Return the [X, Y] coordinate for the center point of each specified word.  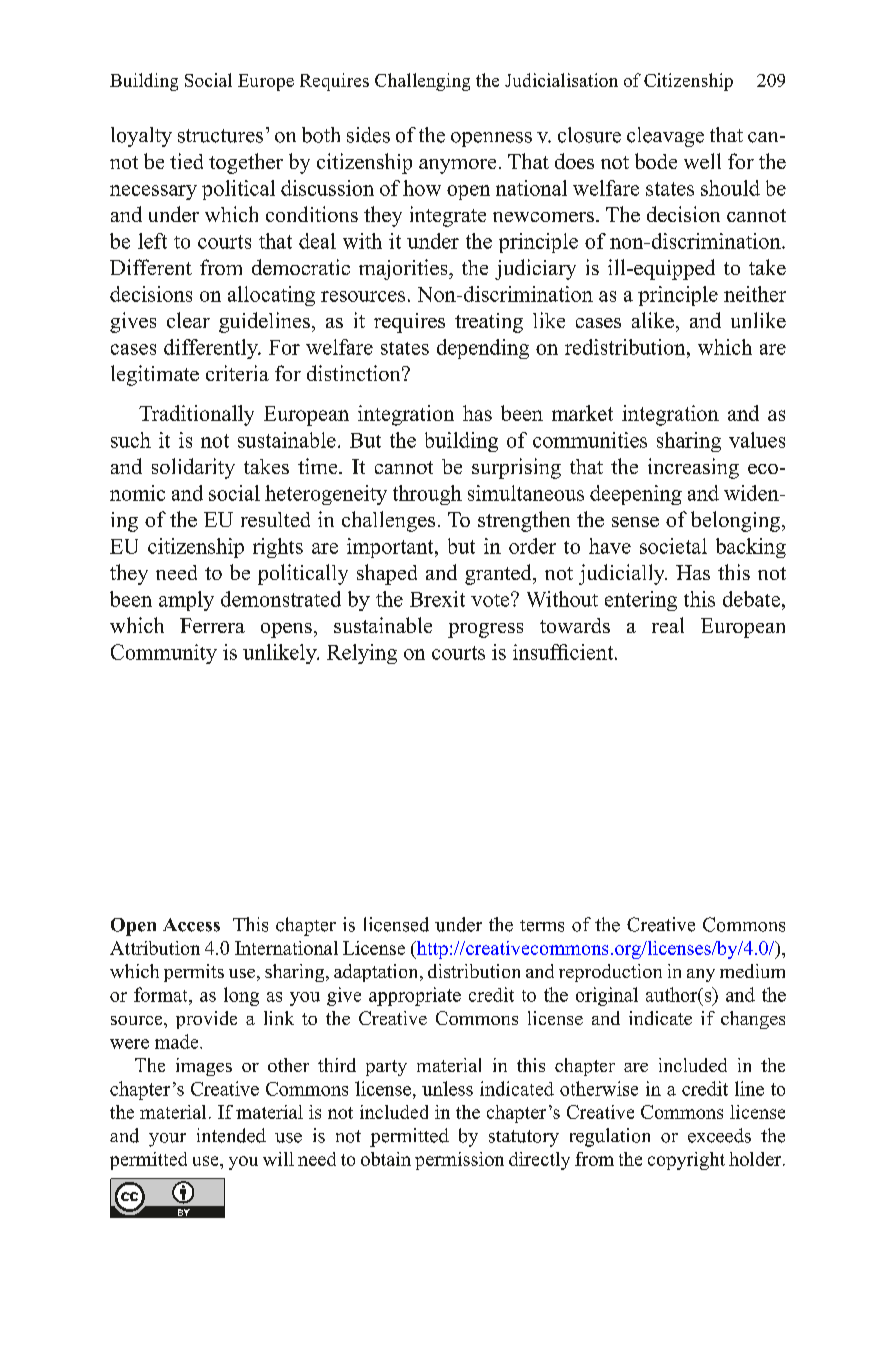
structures [220, 136]
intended [231, 1135]
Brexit [437, 599]
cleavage [665, 137]
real [668, 625]
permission [459, 1161]
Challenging [422, 82]
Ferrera [212, 625]
